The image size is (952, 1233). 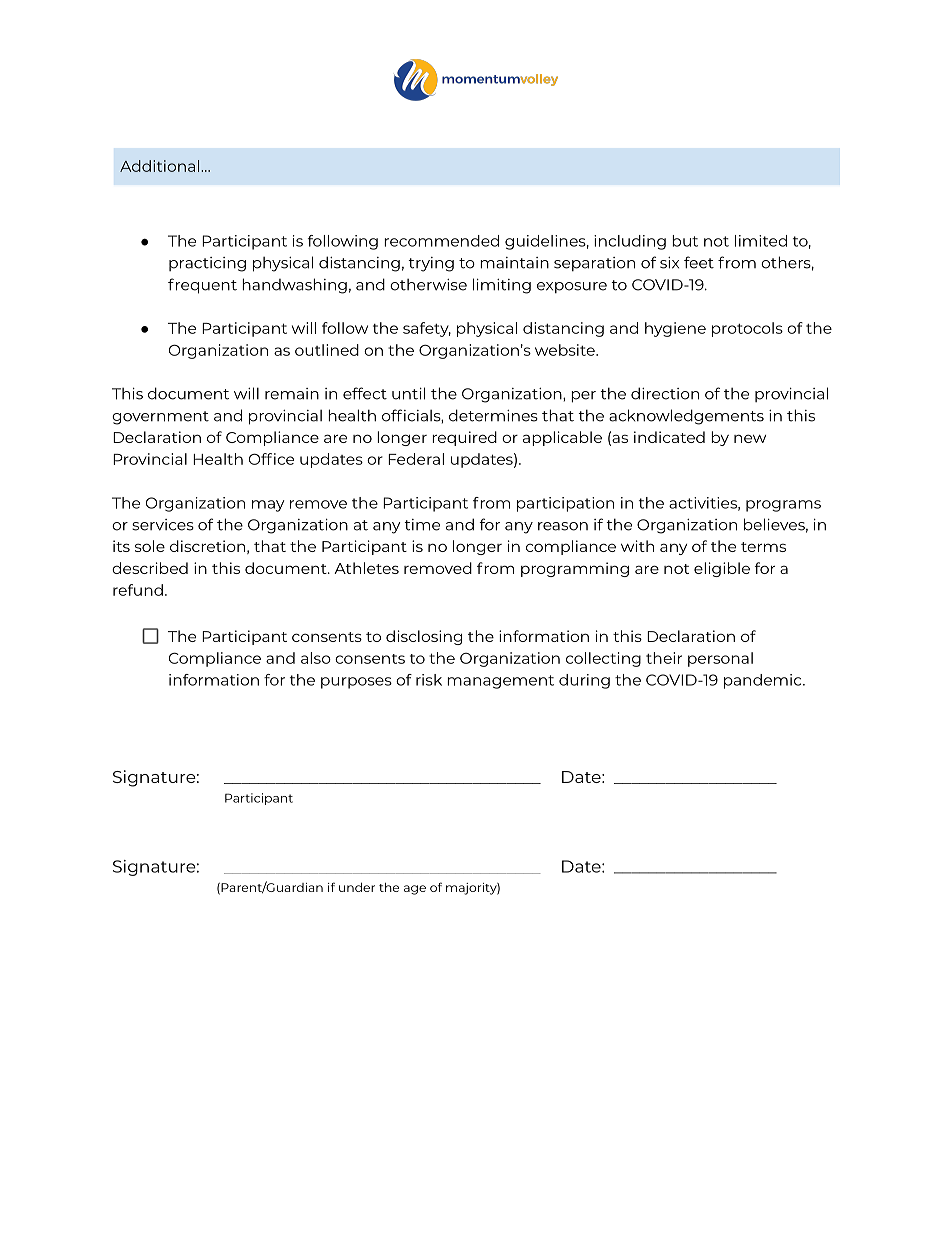 I want to click on time, so click(x=422, y=525).
